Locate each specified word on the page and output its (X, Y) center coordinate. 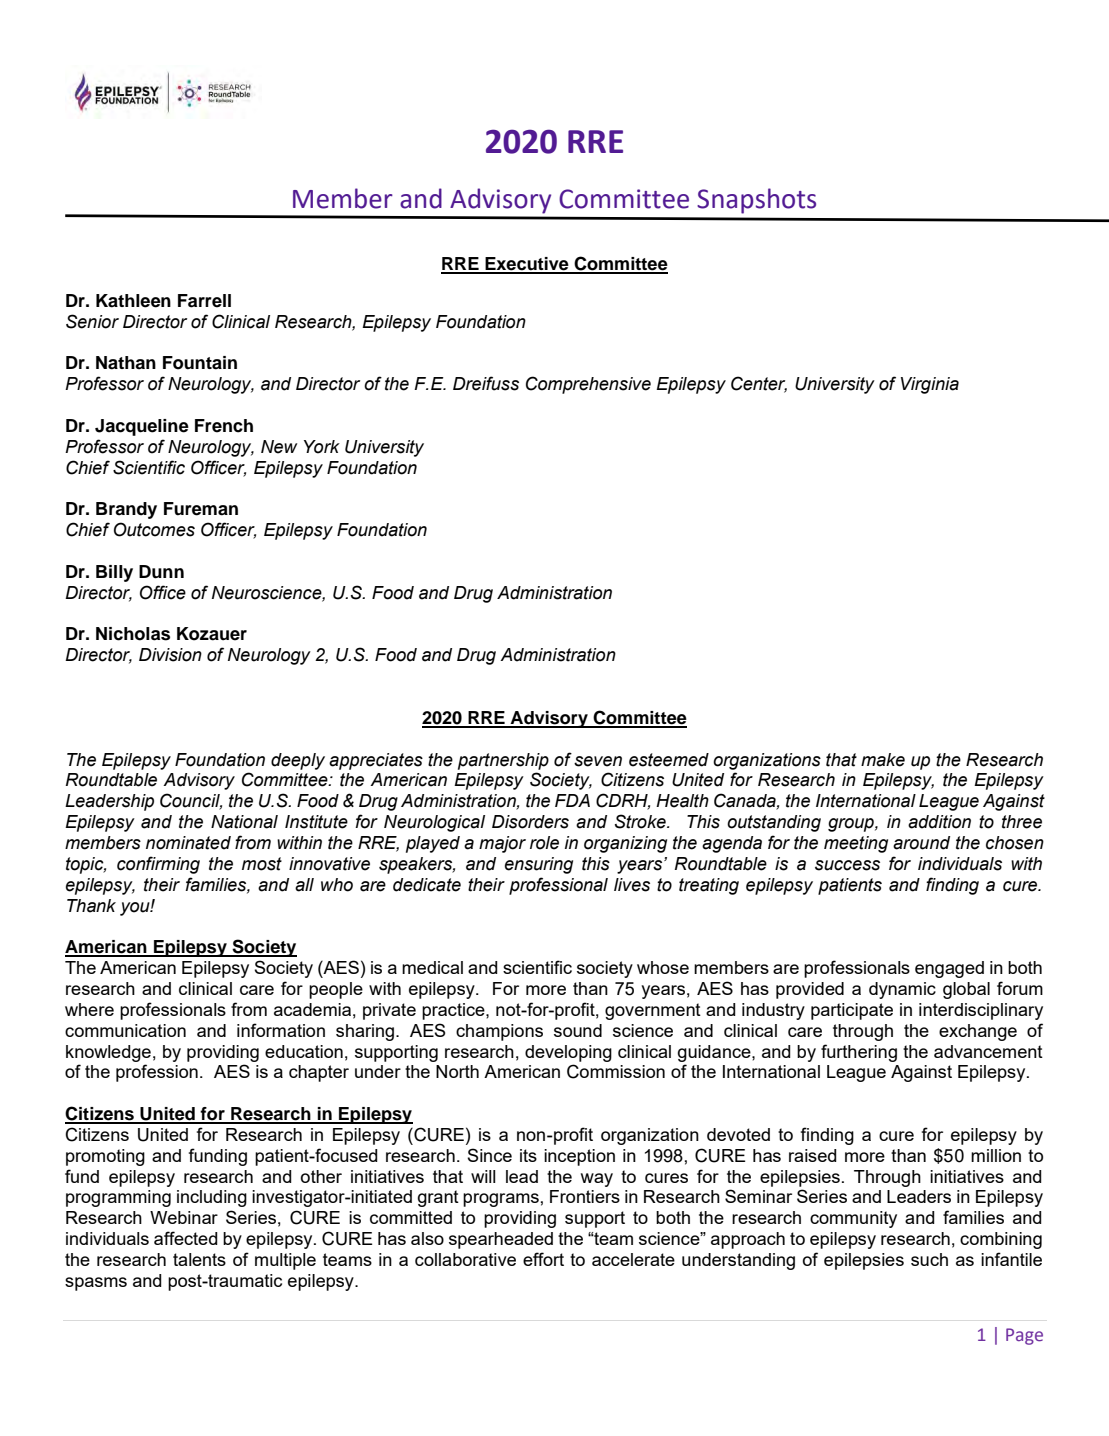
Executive (527, 265)
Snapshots (756, 201)
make (883, 760)
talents (199, 1259)
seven (598, 761)
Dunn (161, 572)
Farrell (204, 301)
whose (663, 967)
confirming (158, 865)
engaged (949, 969)
